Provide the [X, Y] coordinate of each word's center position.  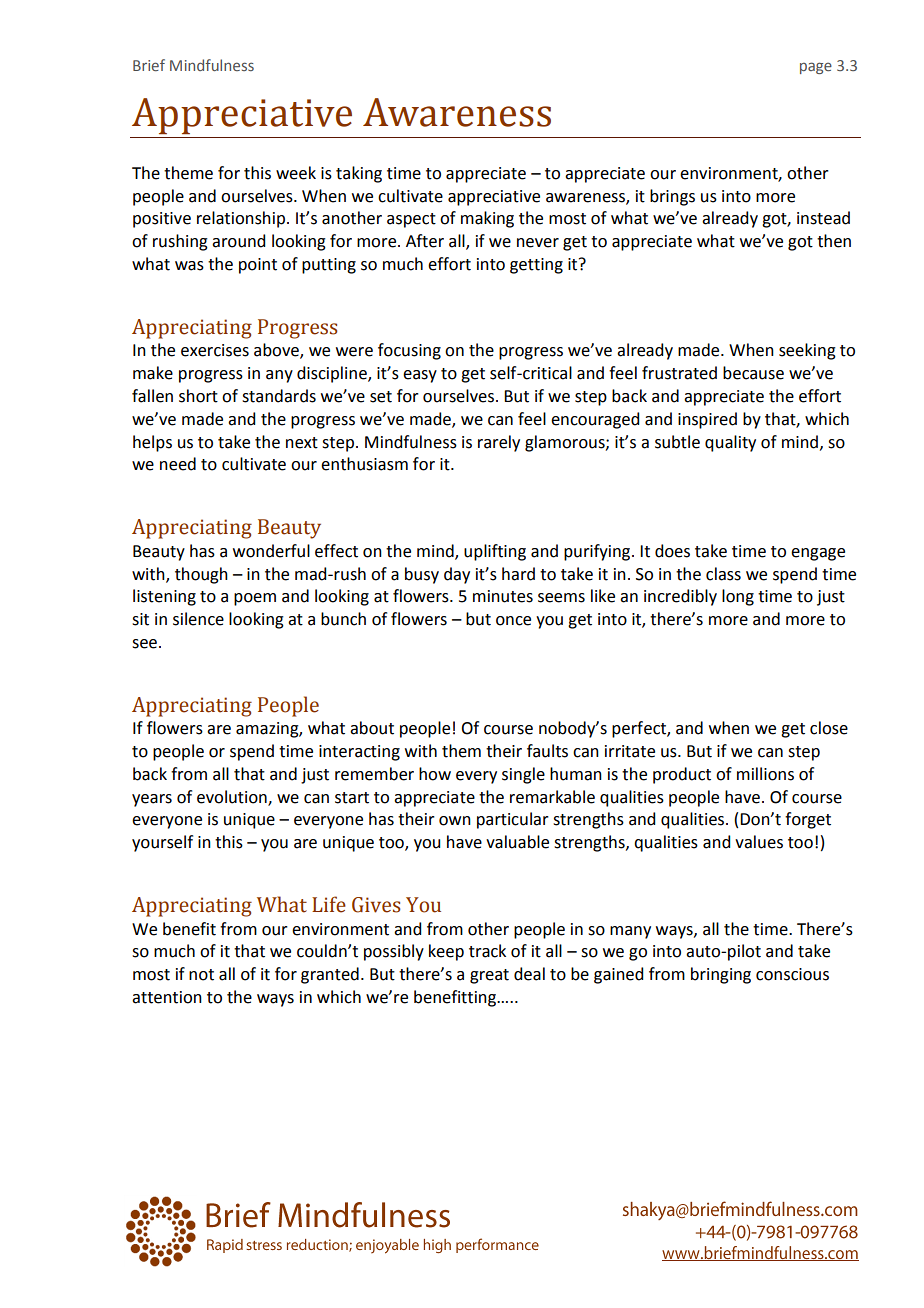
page [816, 68]
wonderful [271, 551]
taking [359, 174]
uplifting [495, 552]
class [723, 574]
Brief [149, 65]
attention [167, 997]
